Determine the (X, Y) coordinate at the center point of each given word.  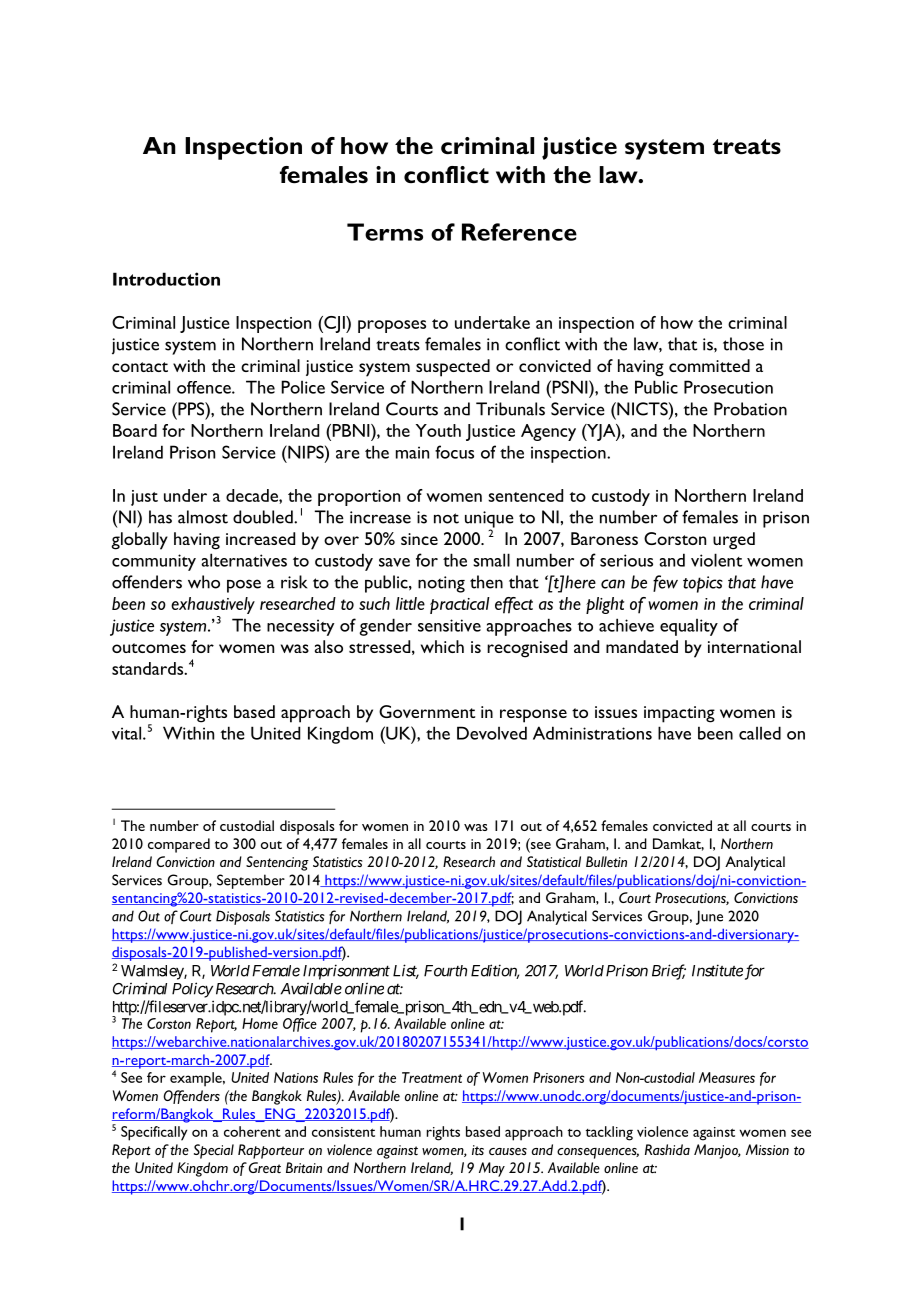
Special (214, 1151)
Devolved (492, 733)
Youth (438, 430)
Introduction (166, 279)
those (743, 344)
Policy (192, 990)
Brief (669, 972)
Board (135, 430)
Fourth (445, 971)
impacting (679, 714)
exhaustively (213, 607)
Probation (750, 409)
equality (689, 627)
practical (460, 605)
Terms (385, 232)
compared (179, 845)
